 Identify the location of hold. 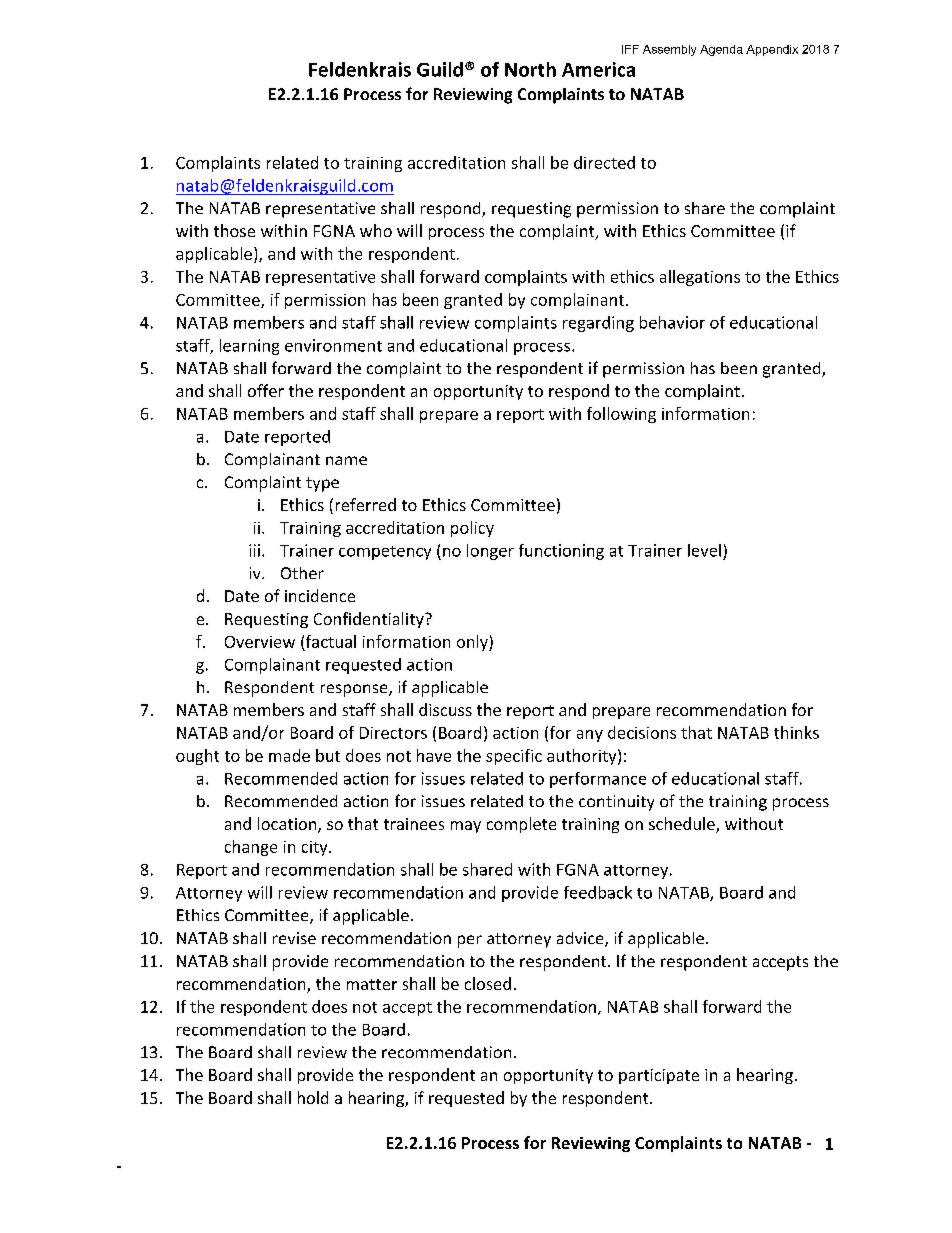
(313, 1097).
